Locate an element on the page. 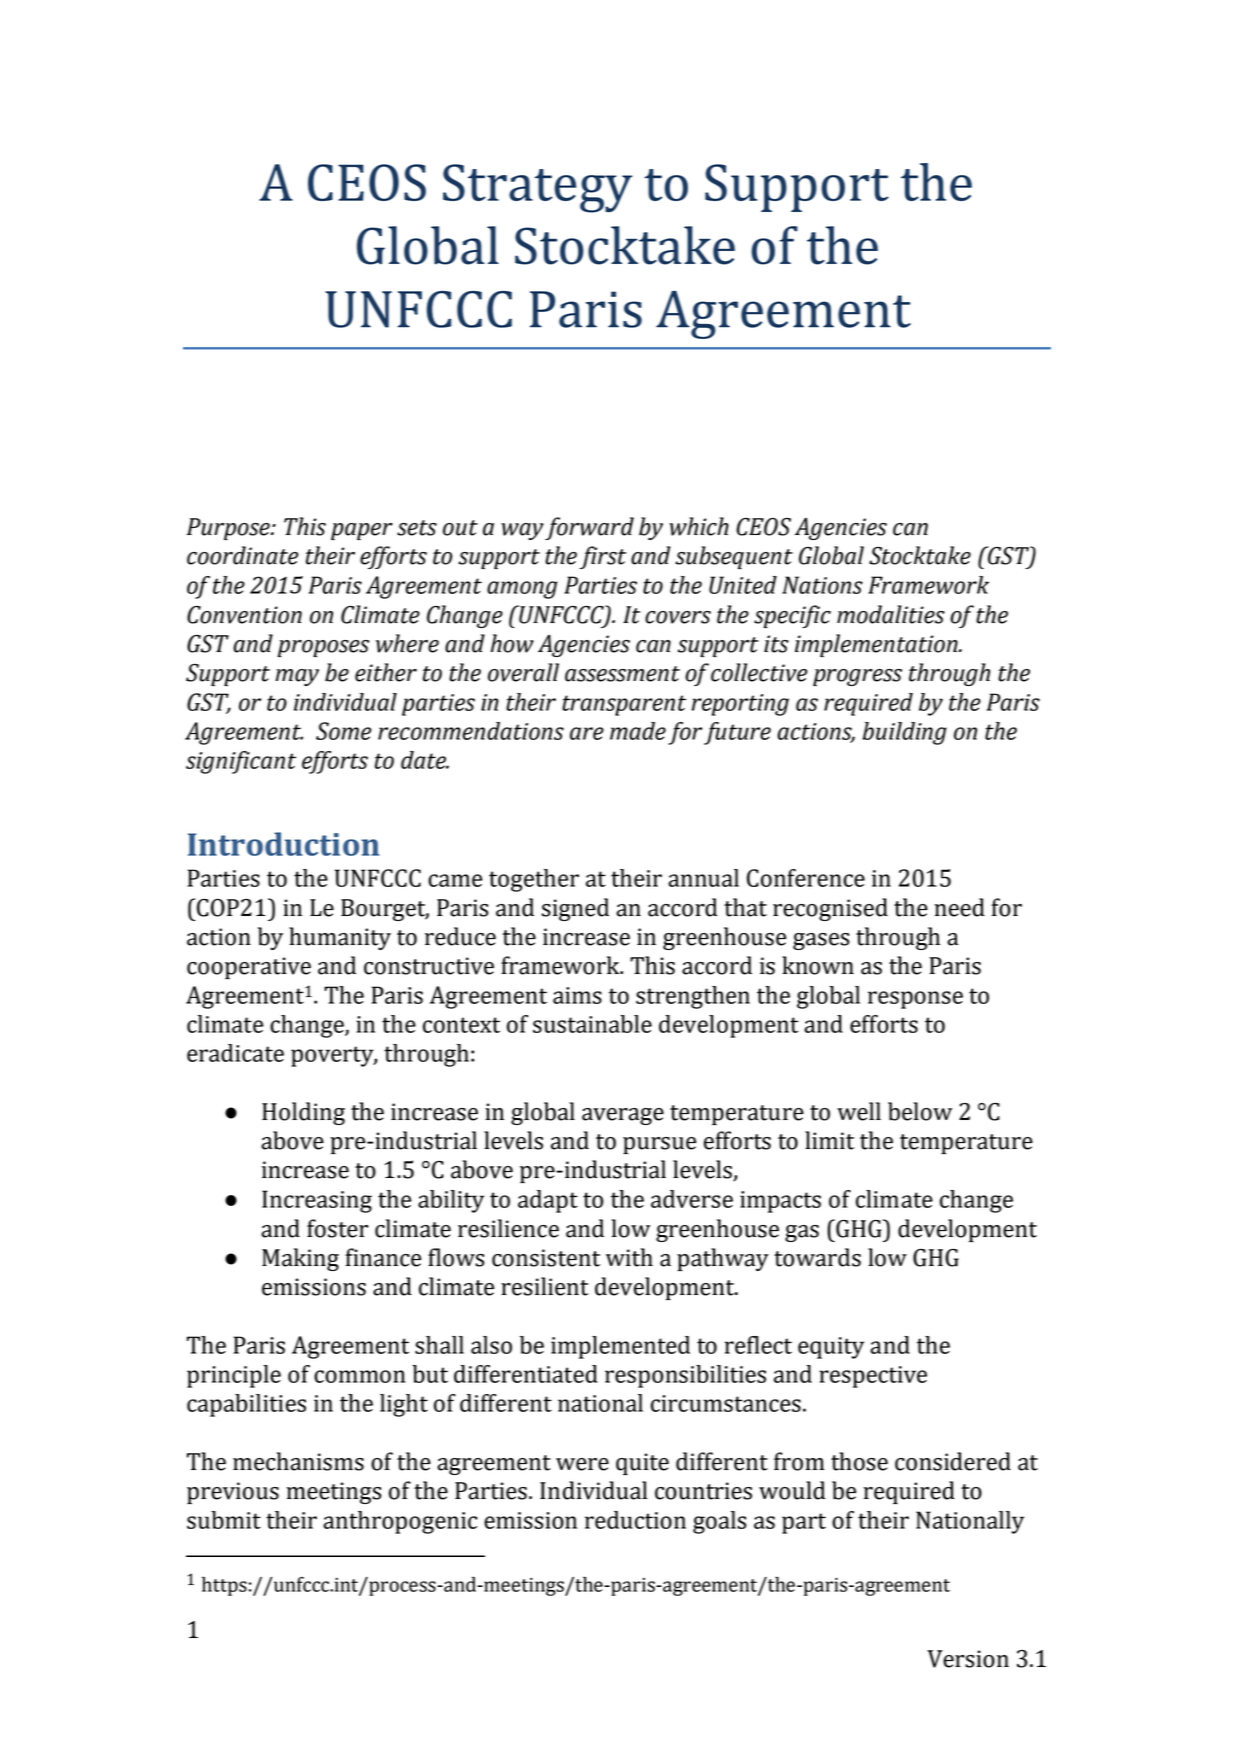  humanity is located at coordinates (340, 938).
